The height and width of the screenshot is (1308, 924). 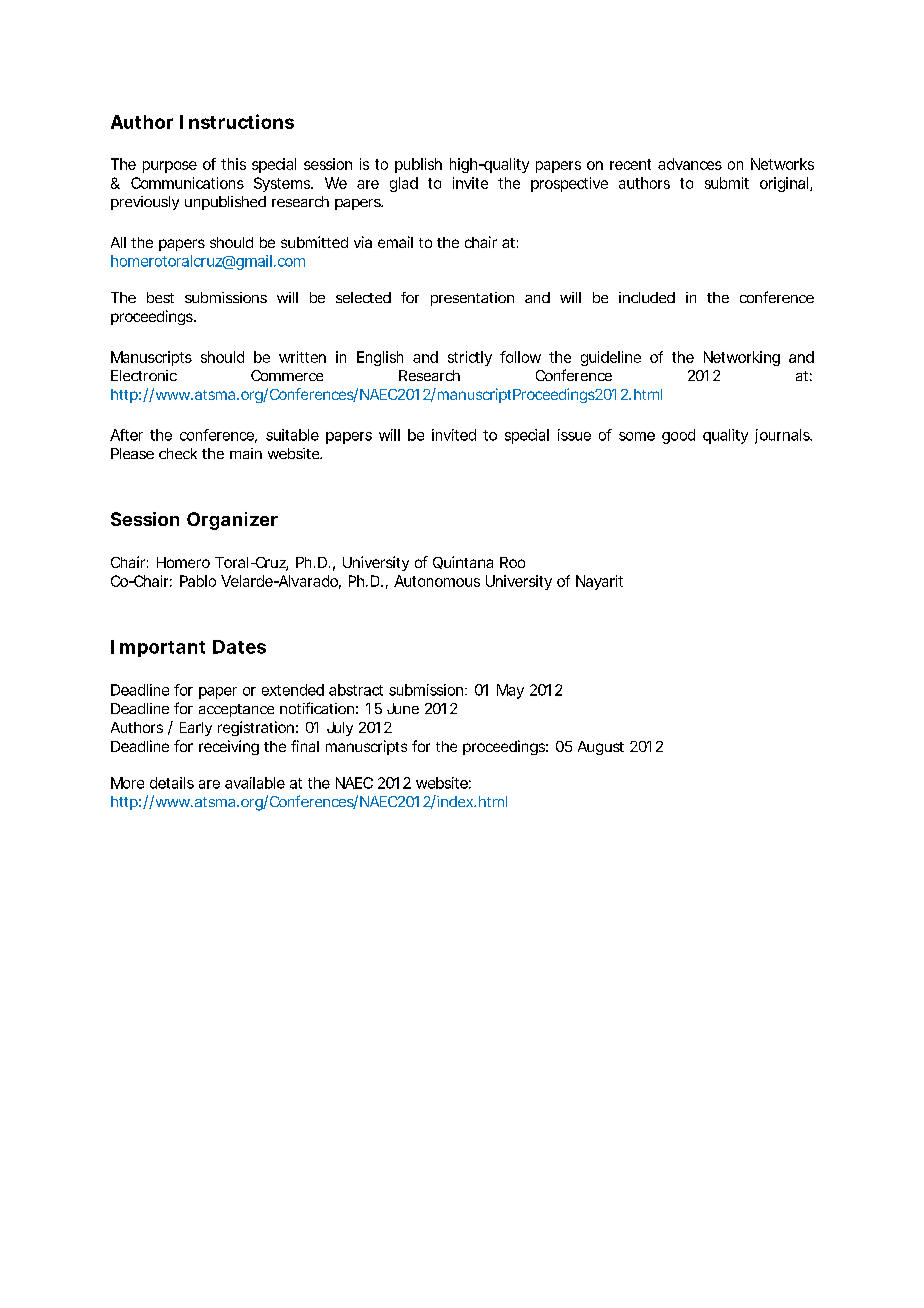 I want to click on Instructions, so click(x=237, y=121).
